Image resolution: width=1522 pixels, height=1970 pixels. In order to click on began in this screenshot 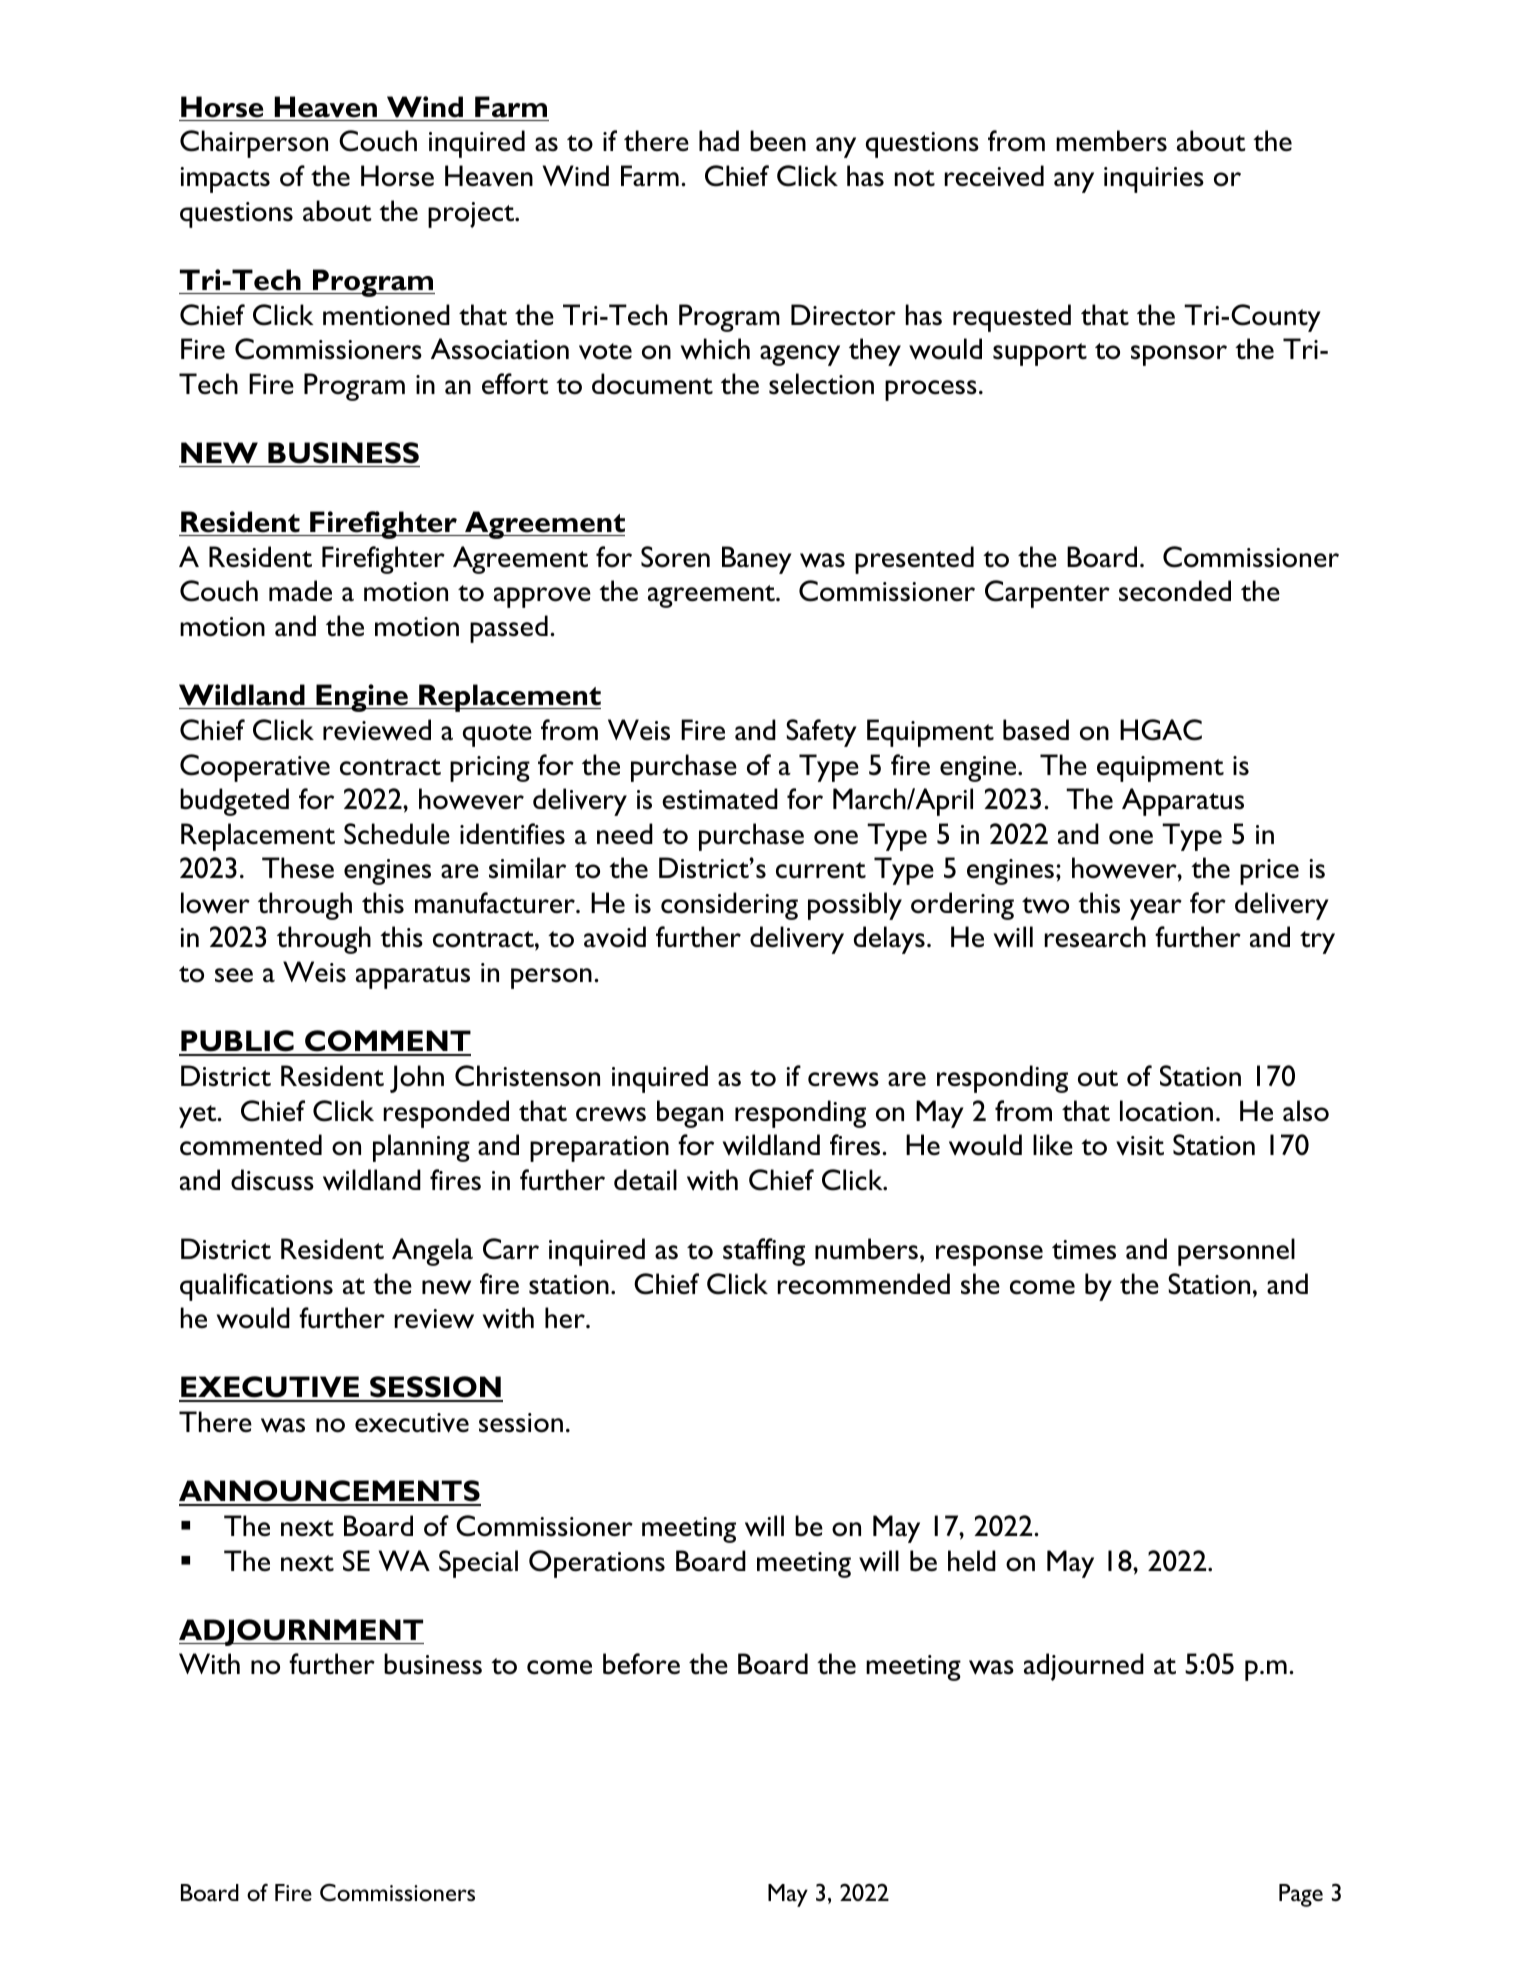, I will do `click(690, 1114)`.
